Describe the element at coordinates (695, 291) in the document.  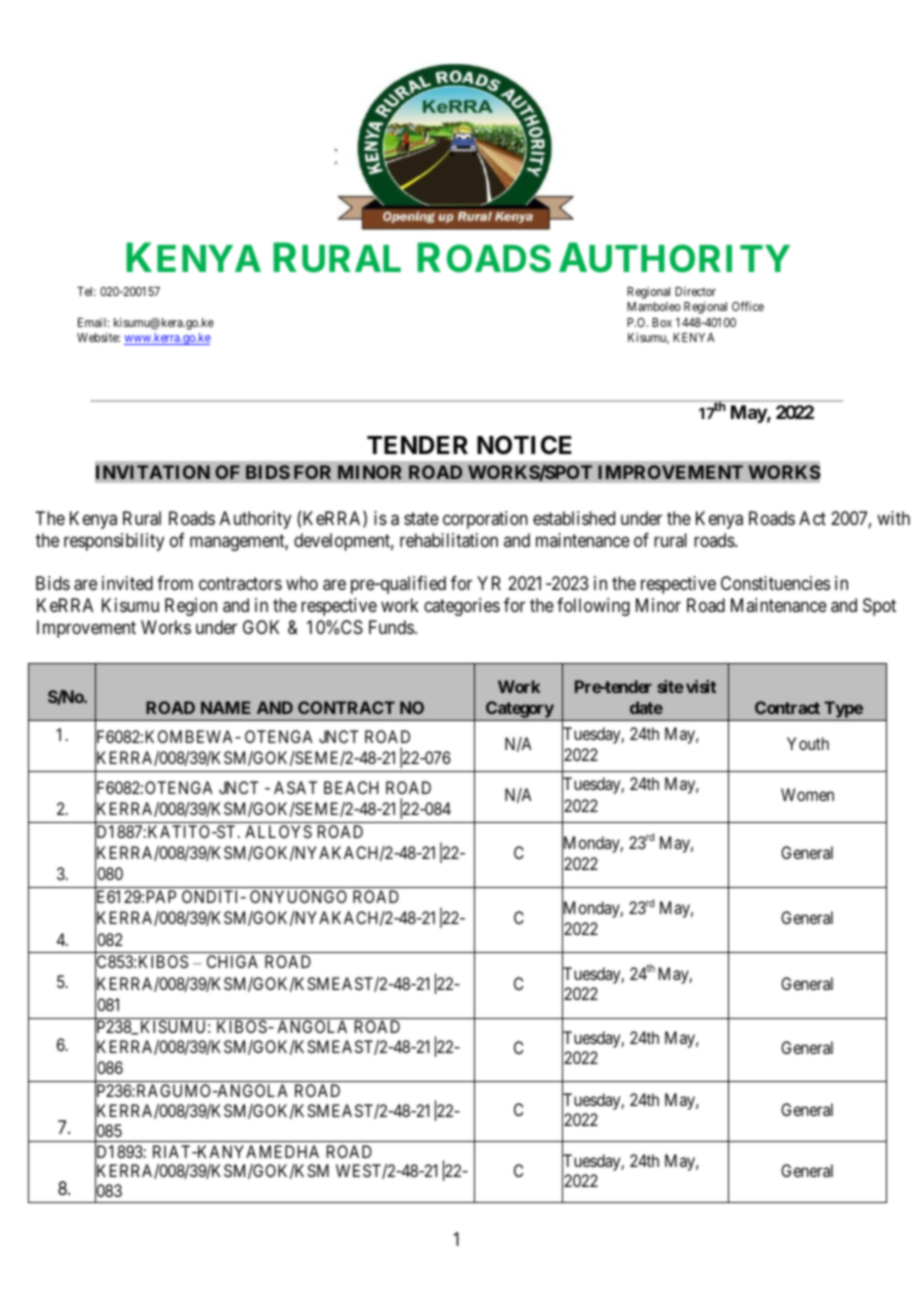
I see `Director` at that location.
